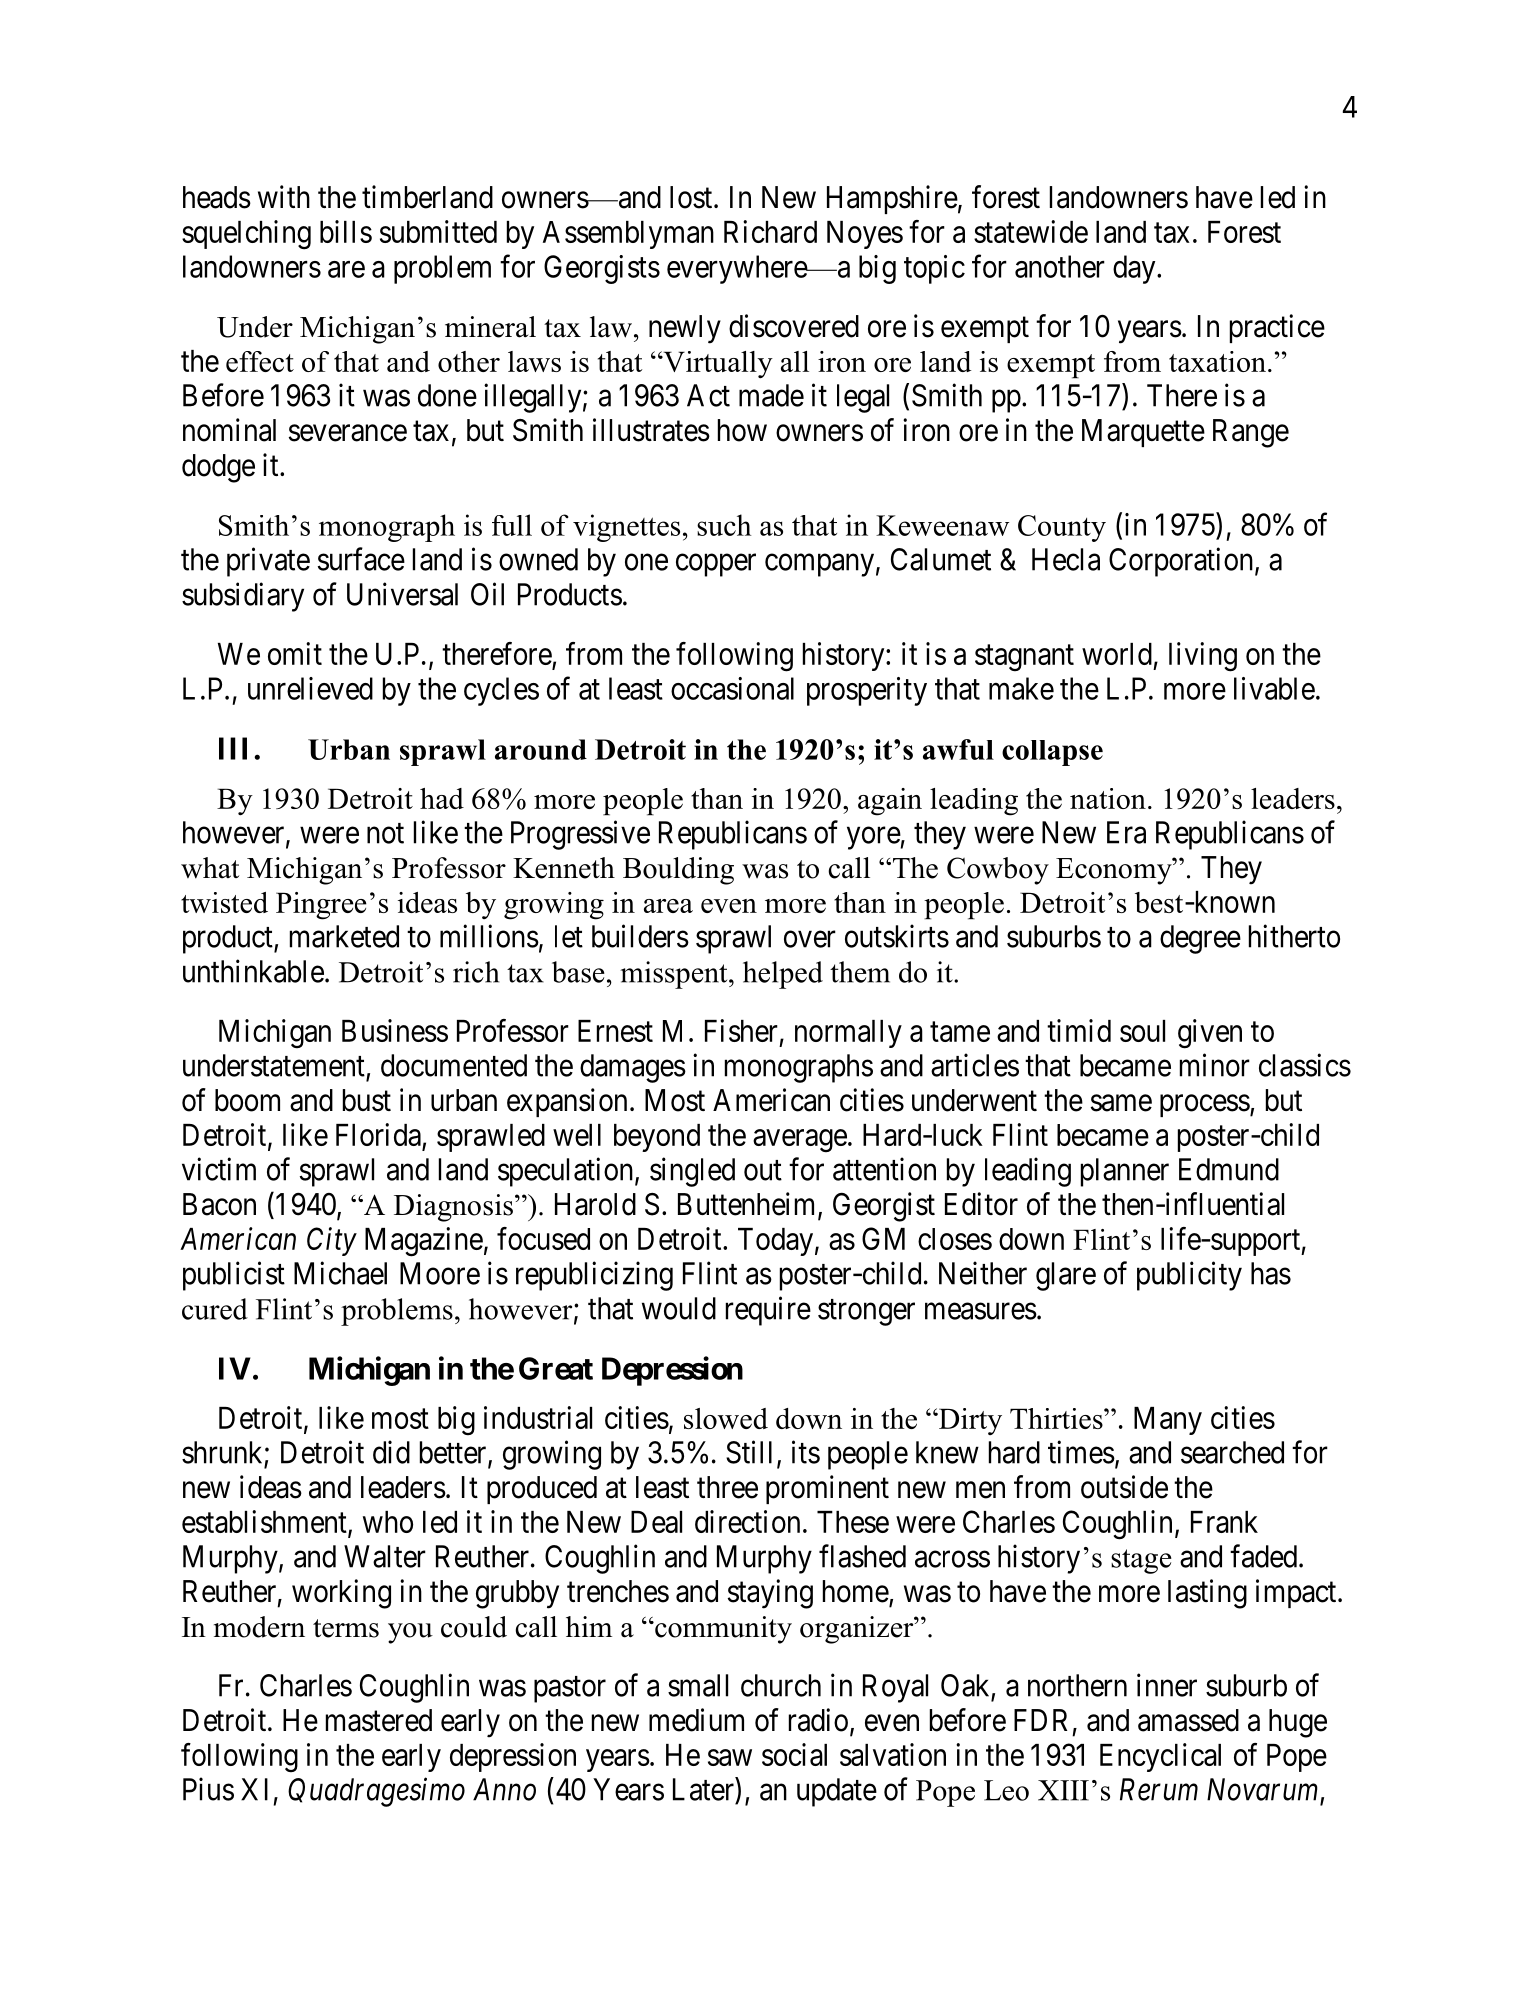 This screenshot has width=1537, height=1989. Describe the element at coordinates (340, 1273) in the screenshot. I see `Michael` at that location.
